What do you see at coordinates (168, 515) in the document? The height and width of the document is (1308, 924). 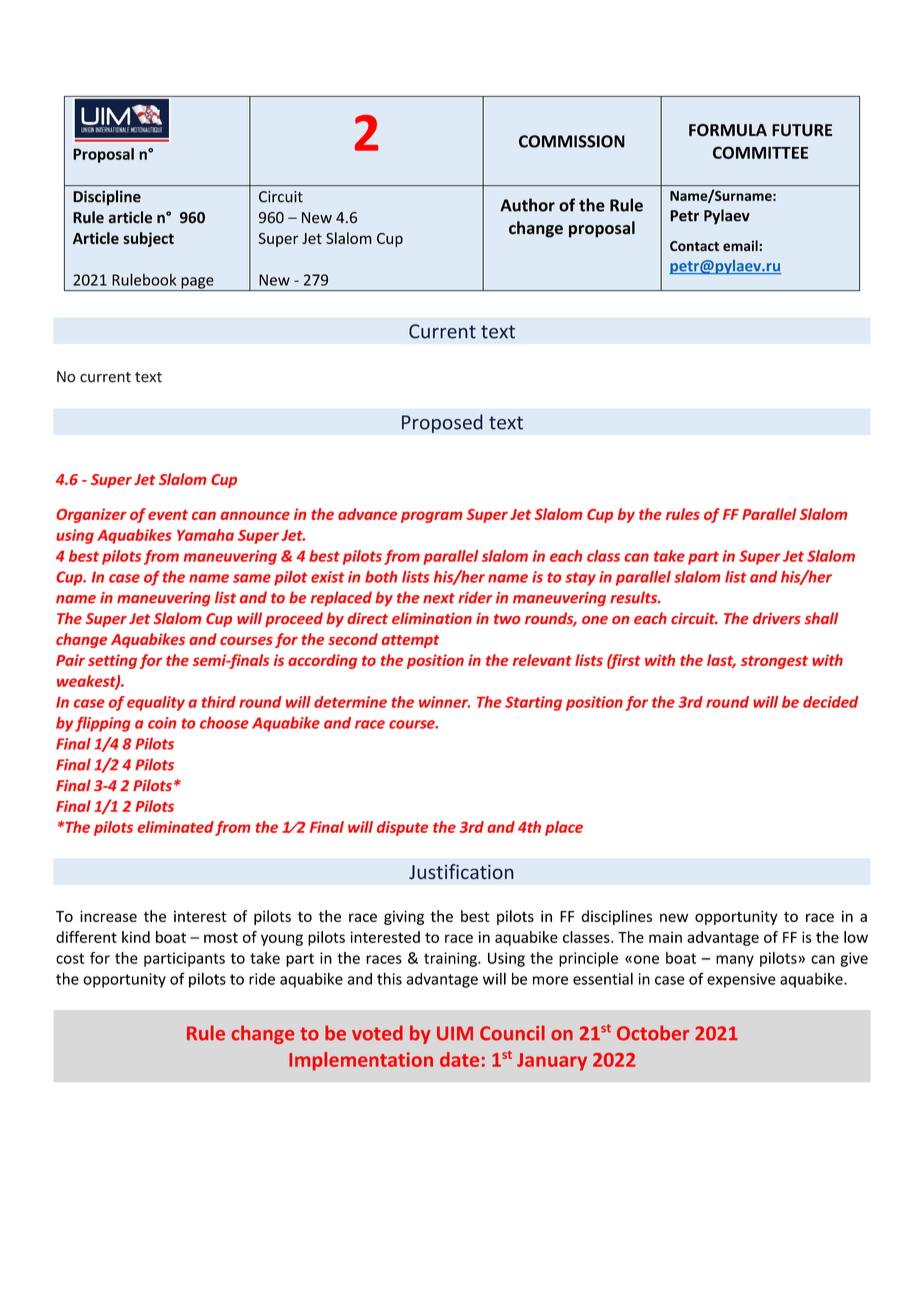 I see `event` at bounding box center [168, 515].
